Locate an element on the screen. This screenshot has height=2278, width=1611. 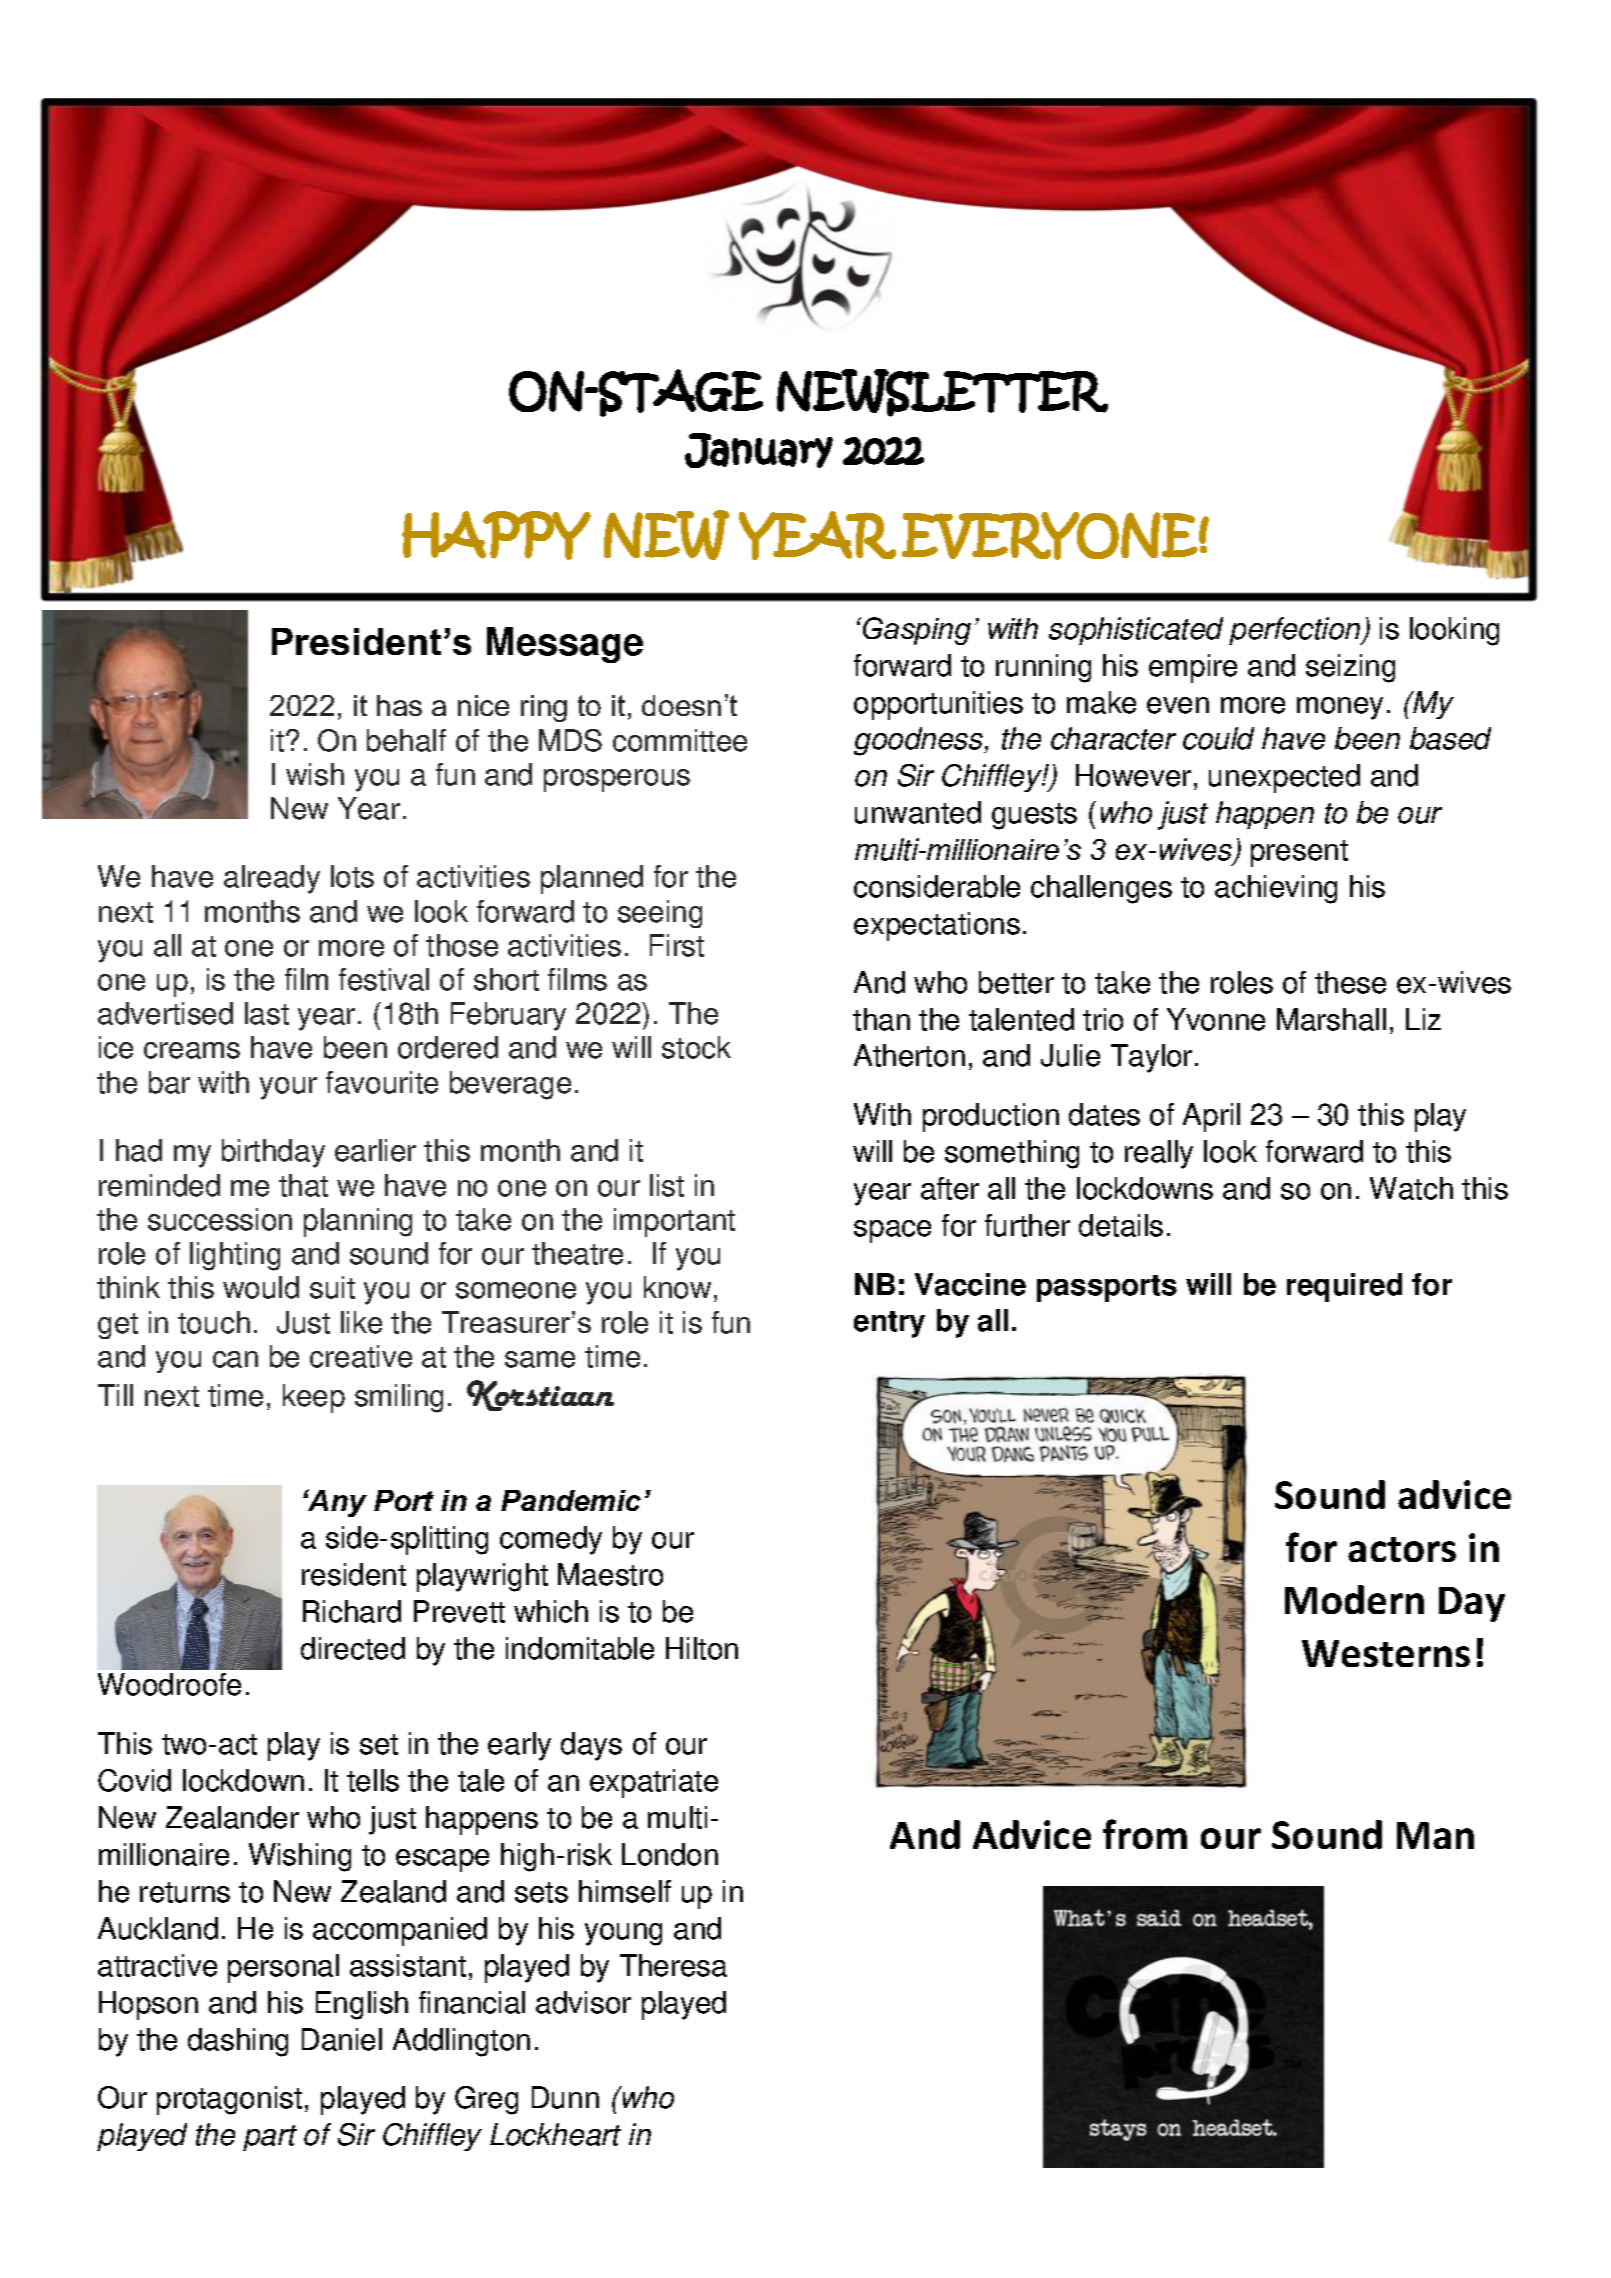
protagonist is located at coordinates (229, 2100).
